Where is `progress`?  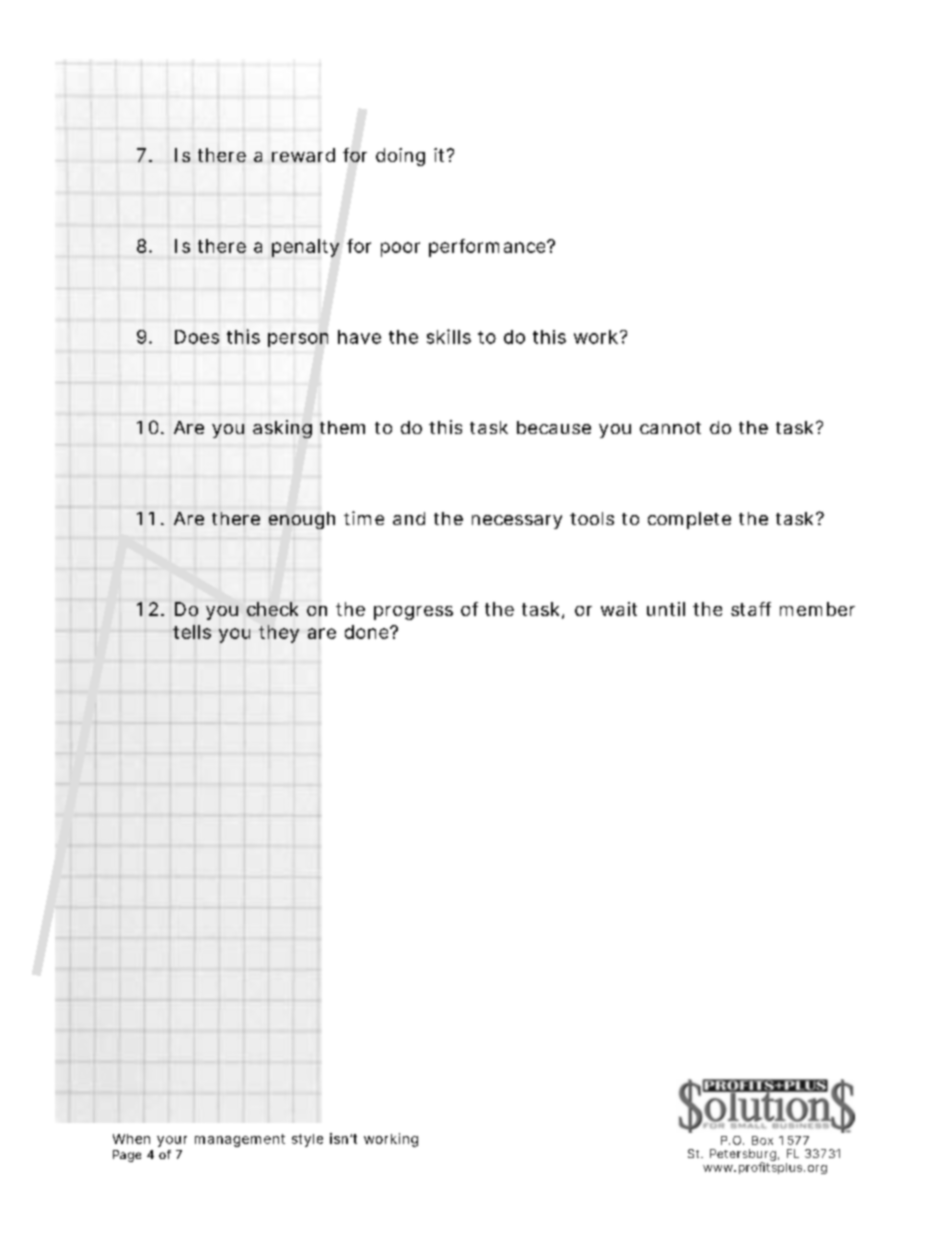
progress is located at coordinates (413, 613).
